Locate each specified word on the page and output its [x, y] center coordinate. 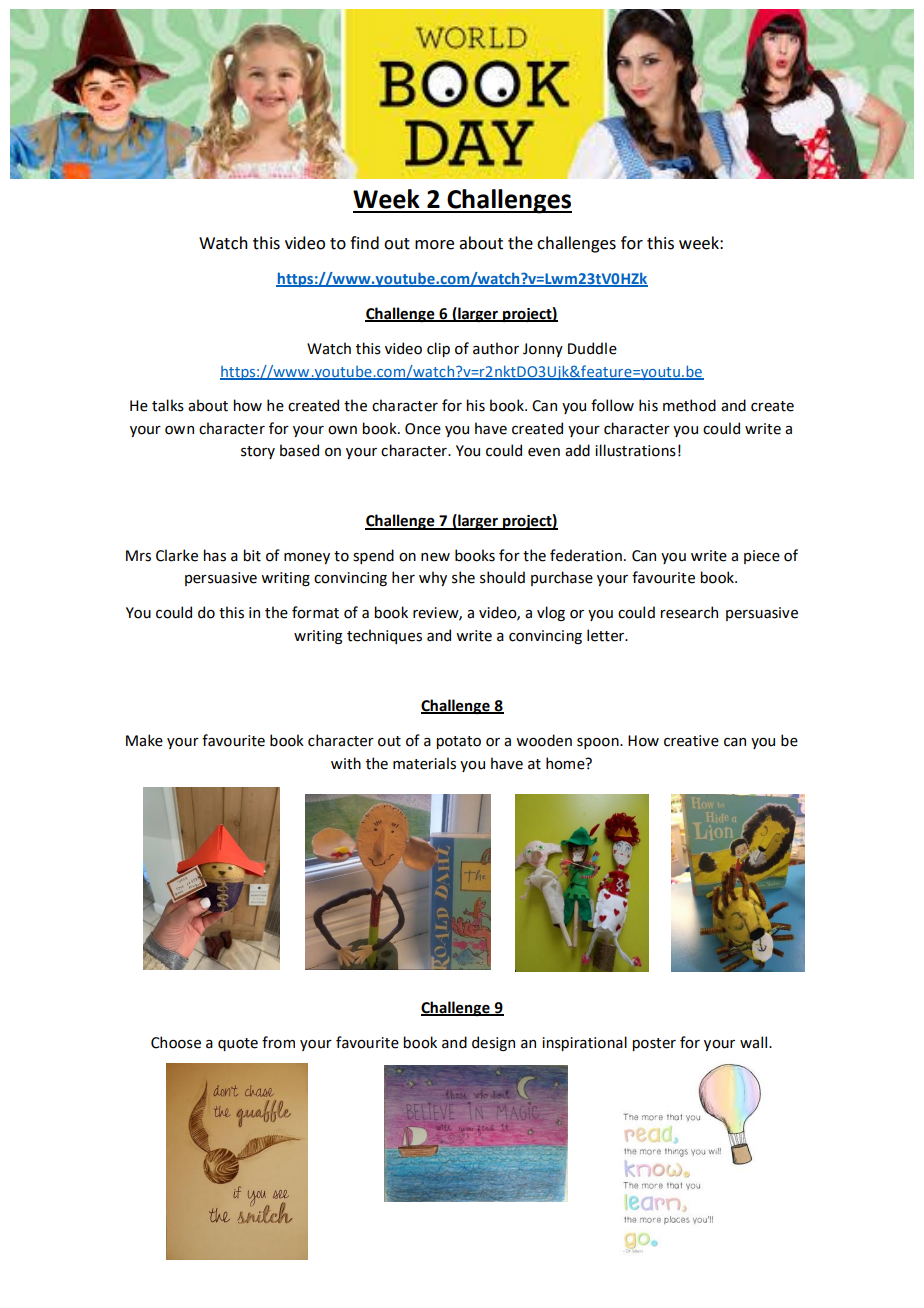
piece [762, 557]
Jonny [543, 350]
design [493, 1043]
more [434, 245]
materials [424, 763]
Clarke [177, 555]
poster [654, 1044]
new [435, 557]
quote [238, 1044]
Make [144, 740]
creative [691, 741]
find [364, 243]
